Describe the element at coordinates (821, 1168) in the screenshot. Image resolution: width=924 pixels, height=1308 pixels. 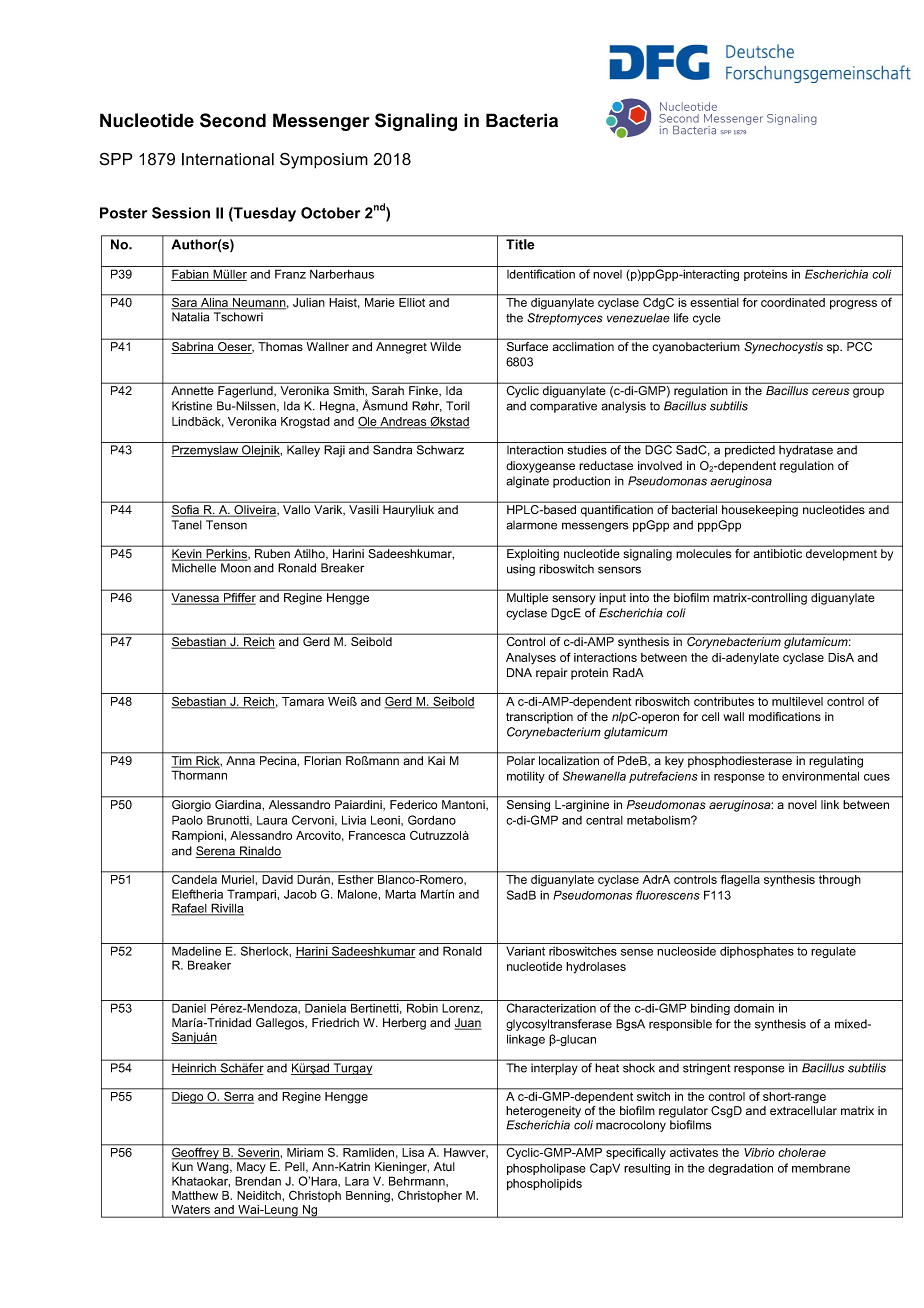
I see `membrane` at that location.
